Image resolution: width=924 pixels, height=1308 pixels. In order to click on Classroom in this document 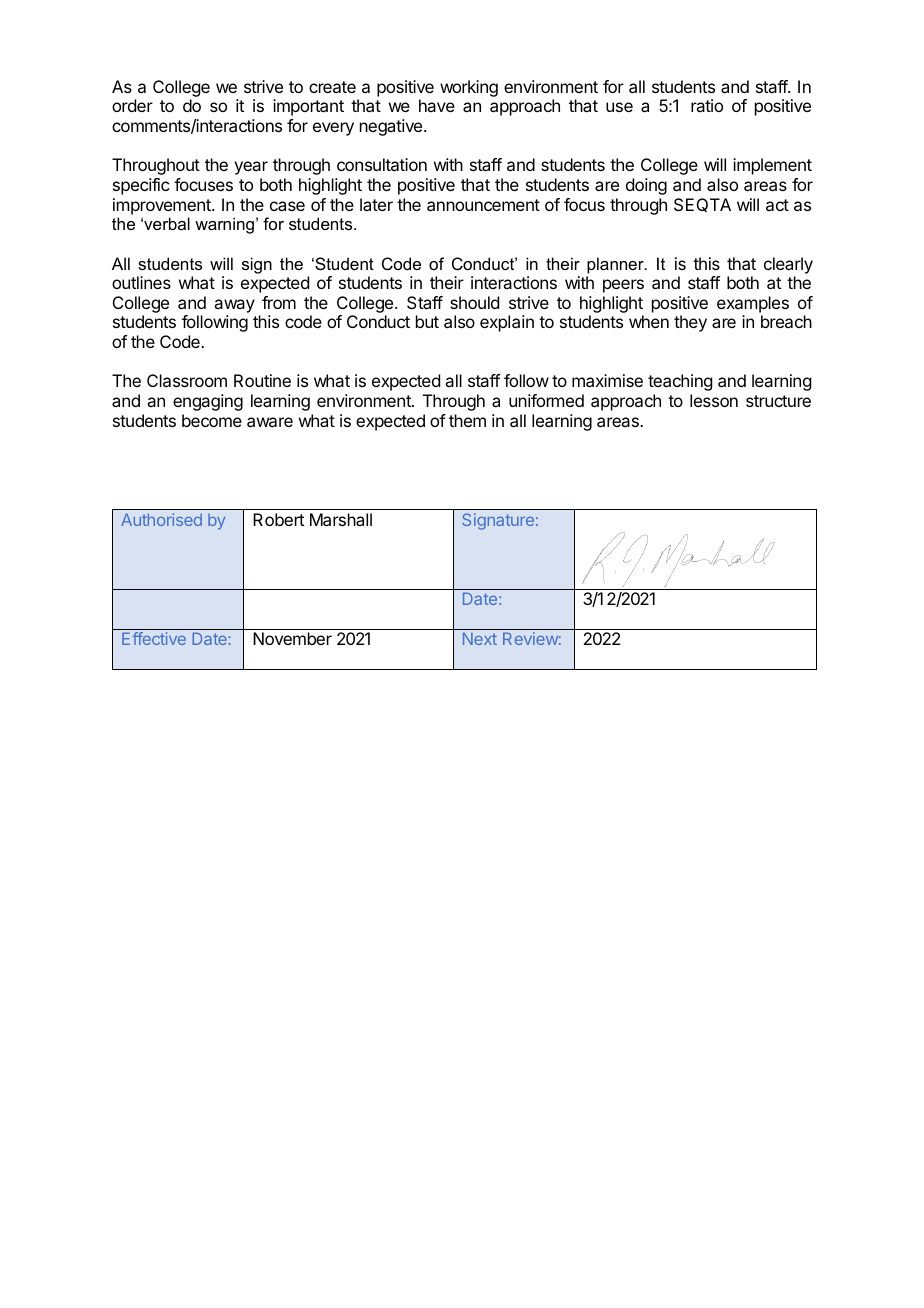, I will do `click(187, 380)`.
